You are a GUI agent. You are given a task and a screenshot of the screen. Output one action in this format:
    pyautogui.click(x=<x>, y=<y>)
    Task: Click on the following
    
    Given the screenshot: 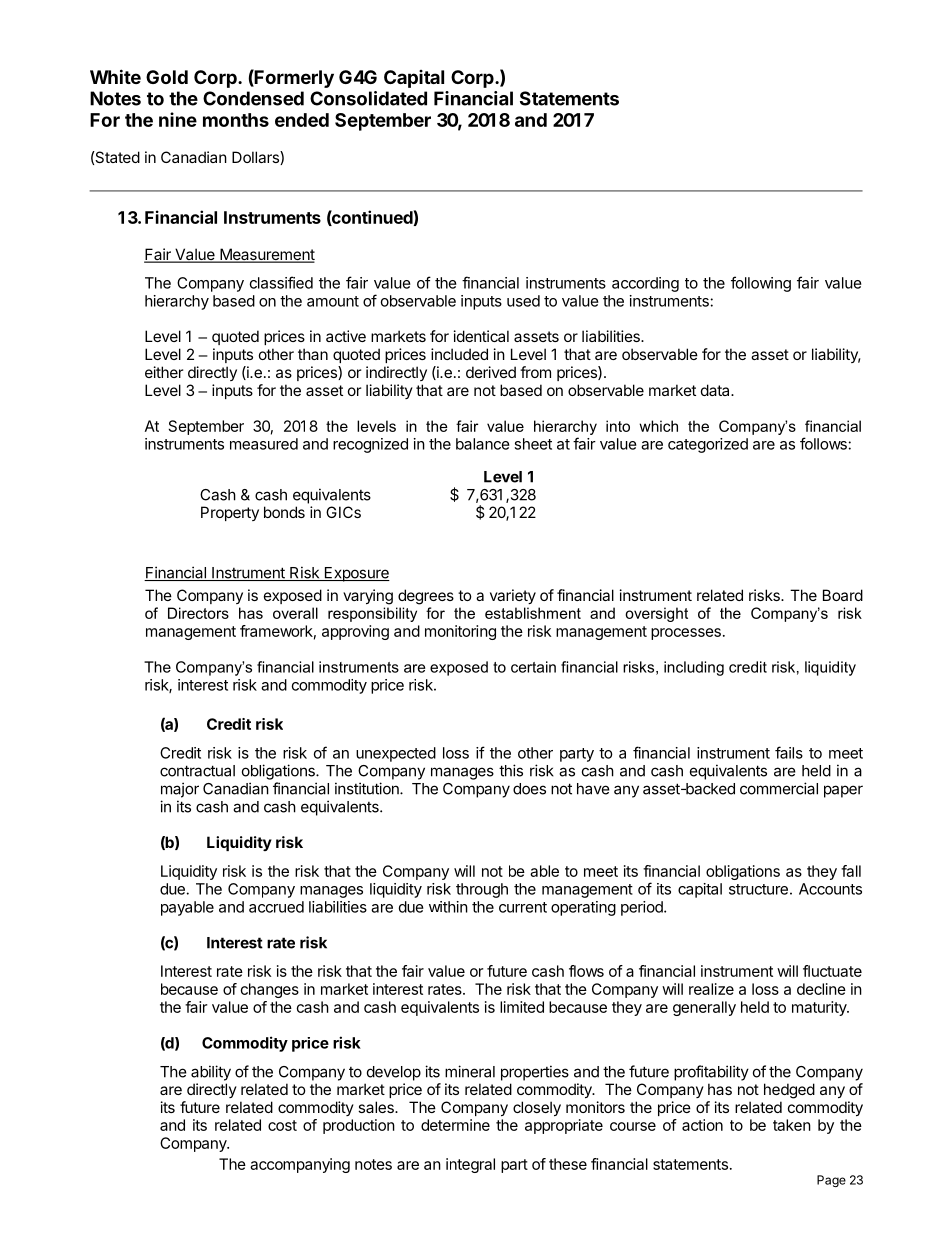 What is the action you would take?
    pyautogui.click(x=761, y=284)
